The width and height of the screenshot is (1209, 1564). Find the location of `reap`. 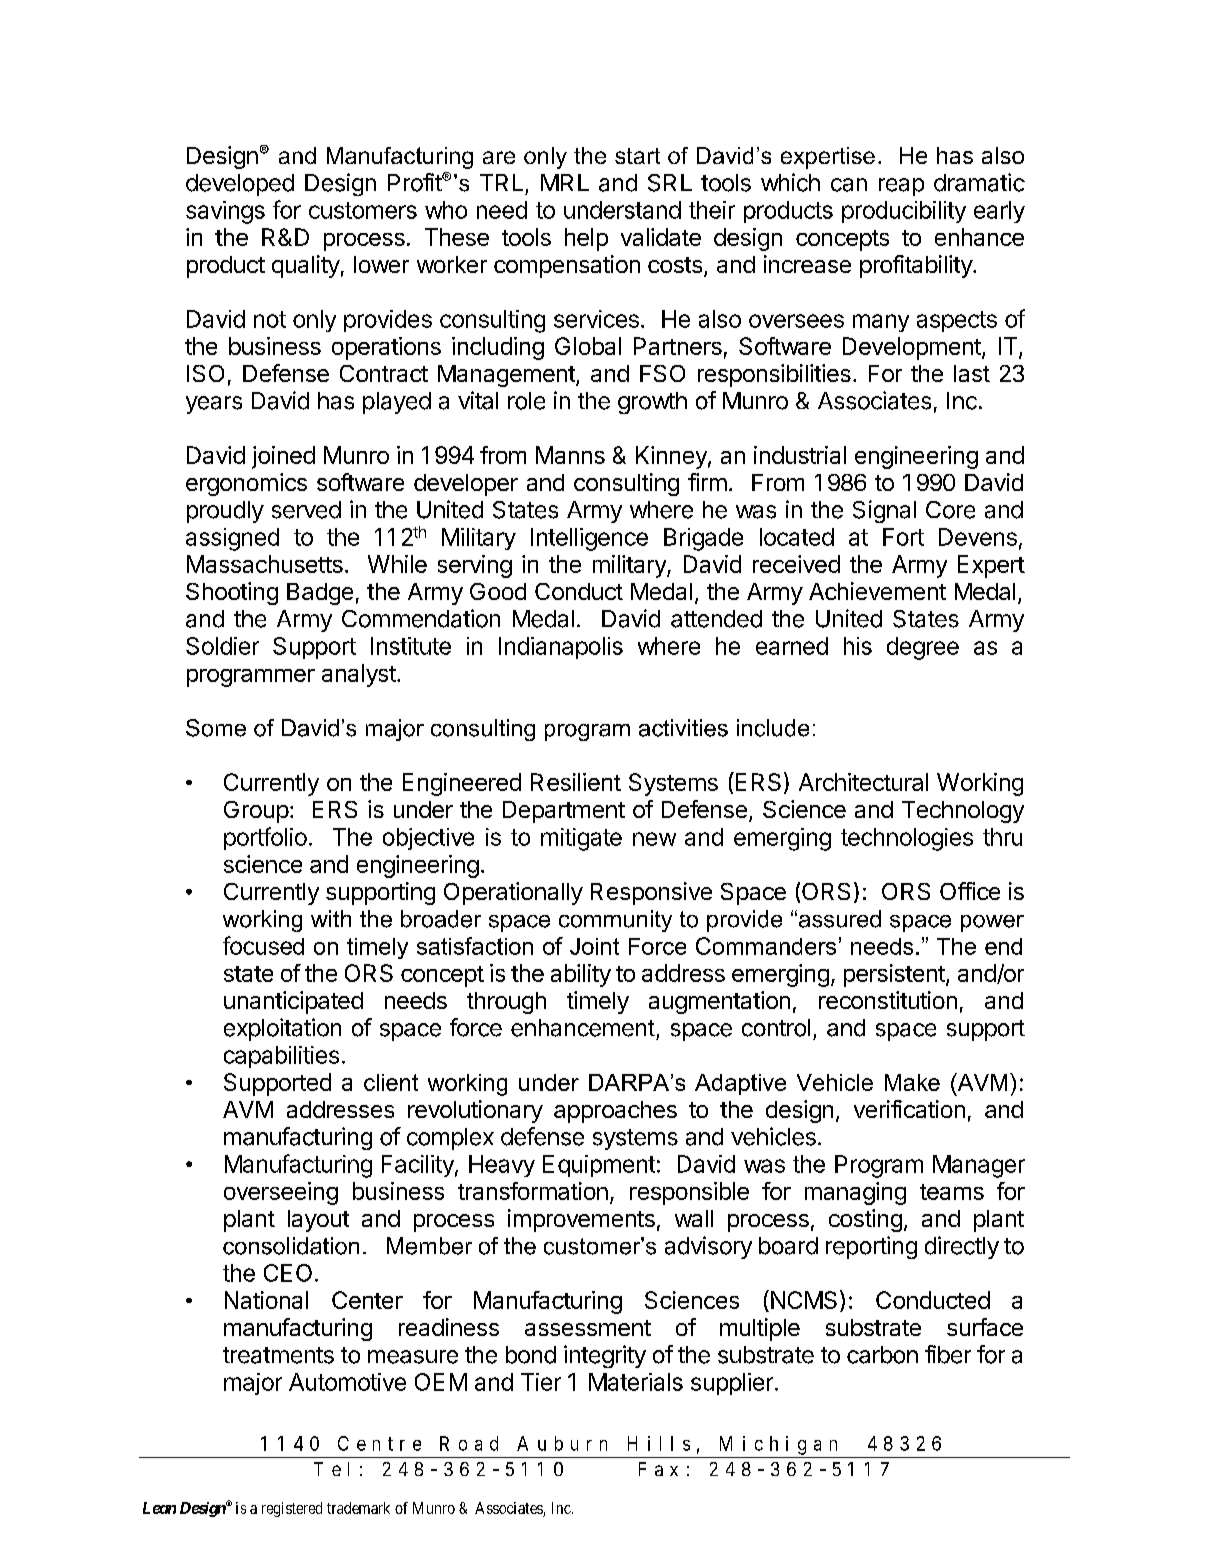

reap is located at coordinates (901, 187).
